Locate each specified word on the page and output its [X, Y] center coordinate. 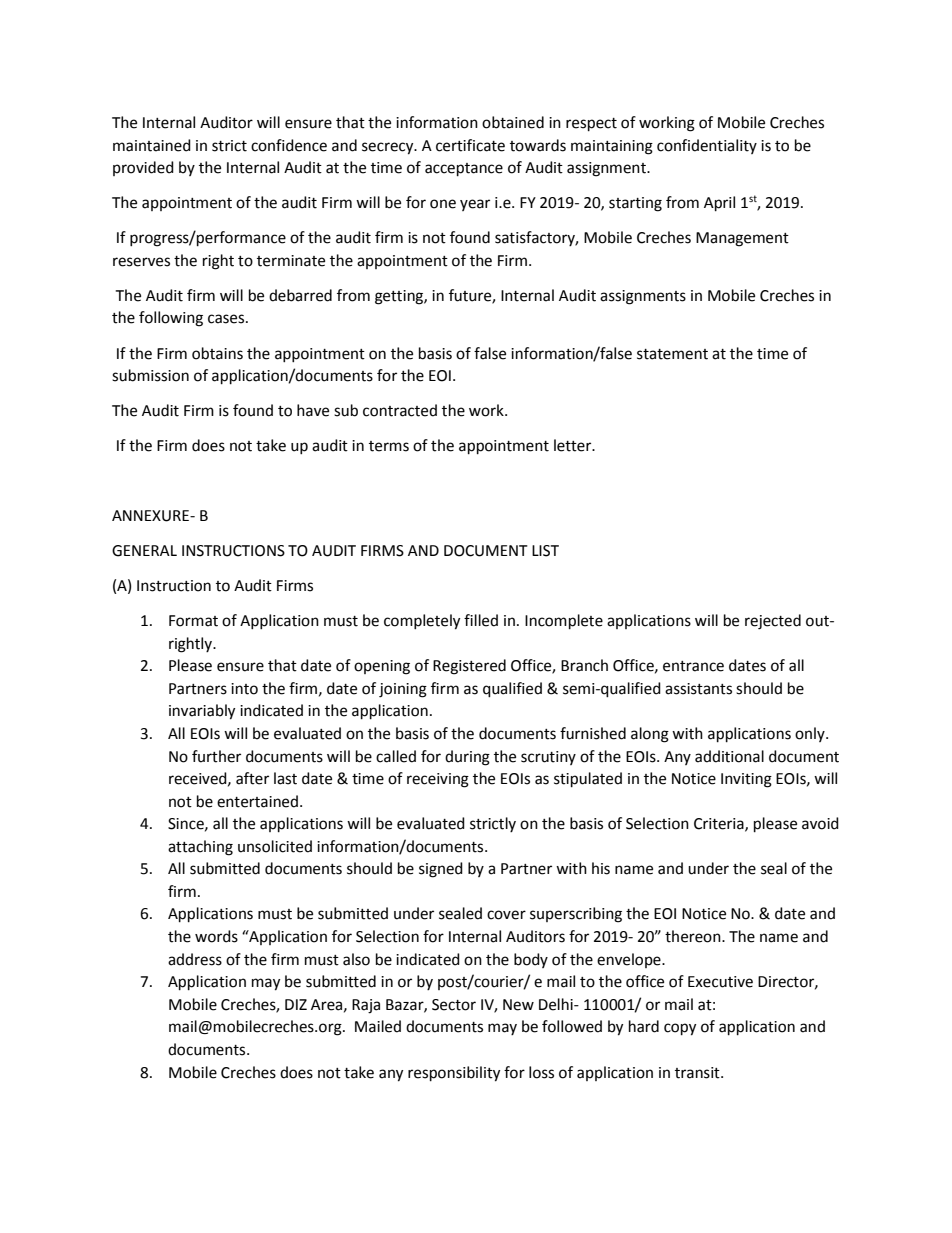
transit [698, 1073]
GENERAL [144, 551]
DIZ [296, 1004]
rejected [773, 622]
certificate [470, 145]
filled [481, 620]
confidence [289, 145]
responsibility [454, 1074]
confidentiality [707, 146]
